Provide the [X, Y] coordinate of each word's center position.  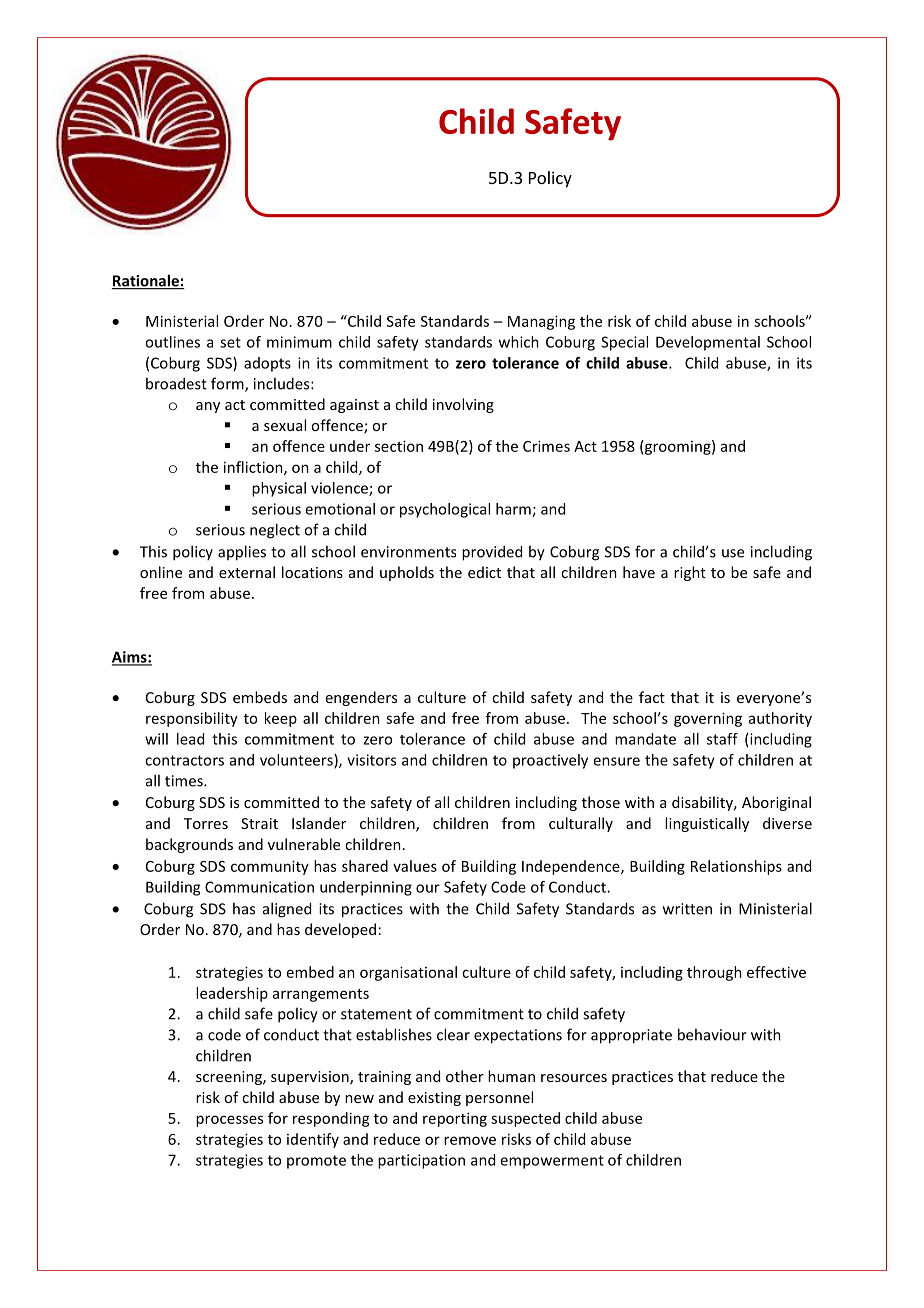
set [230, 342]
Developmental [708, 343]
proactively [550, 761]
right [690, 573]
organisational [408, 973]
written [687, 909]
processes [229, 1121]
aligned [287, 910]
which [519, 342]
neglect [275, 531]
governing [708, 719]
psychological [445, 510]
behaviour [712, 1034]
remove [470, 1140]
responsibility [192, 719]
